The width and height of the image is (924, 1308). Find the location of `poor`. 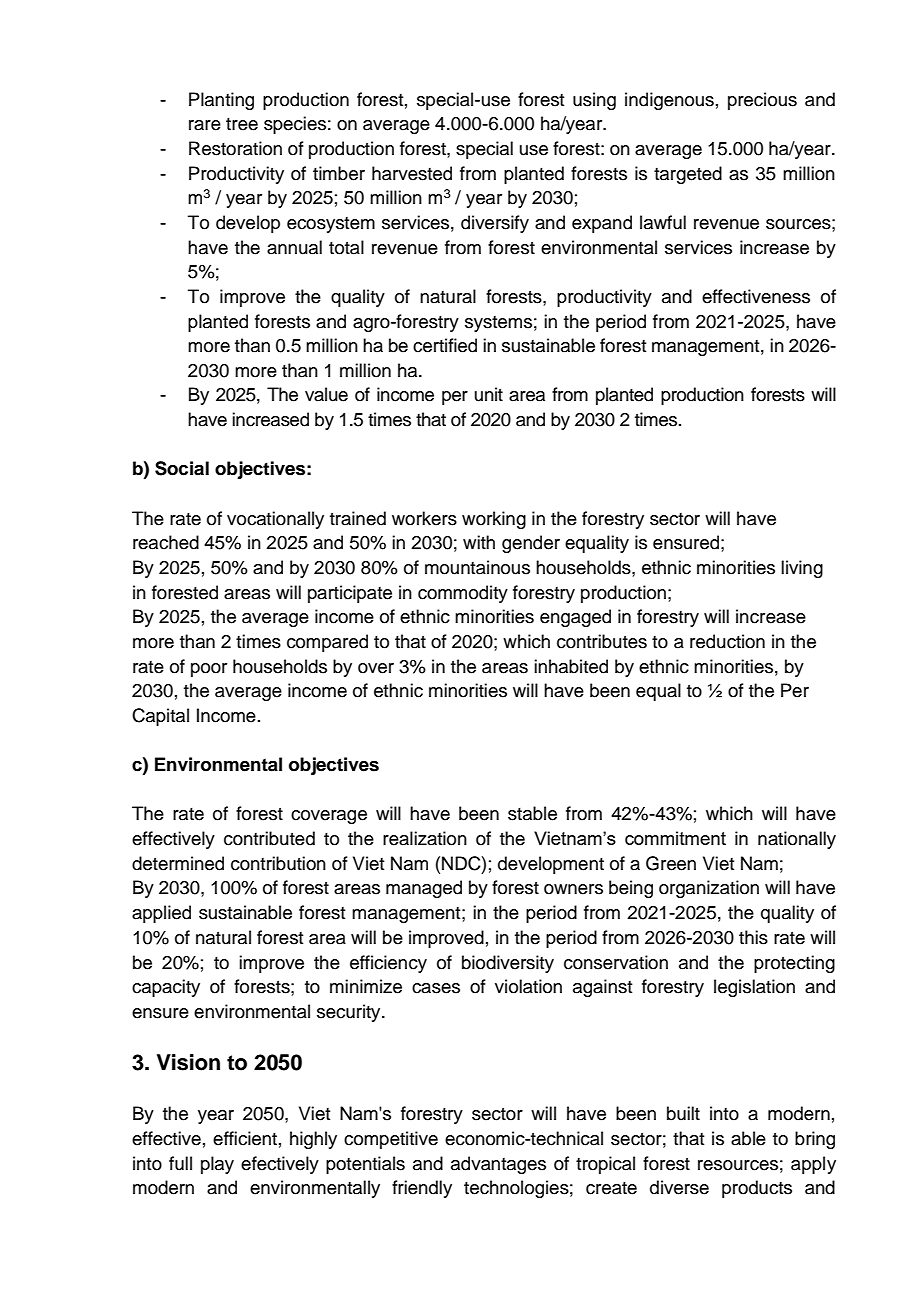

poor is located at coordinates (209, 670).
